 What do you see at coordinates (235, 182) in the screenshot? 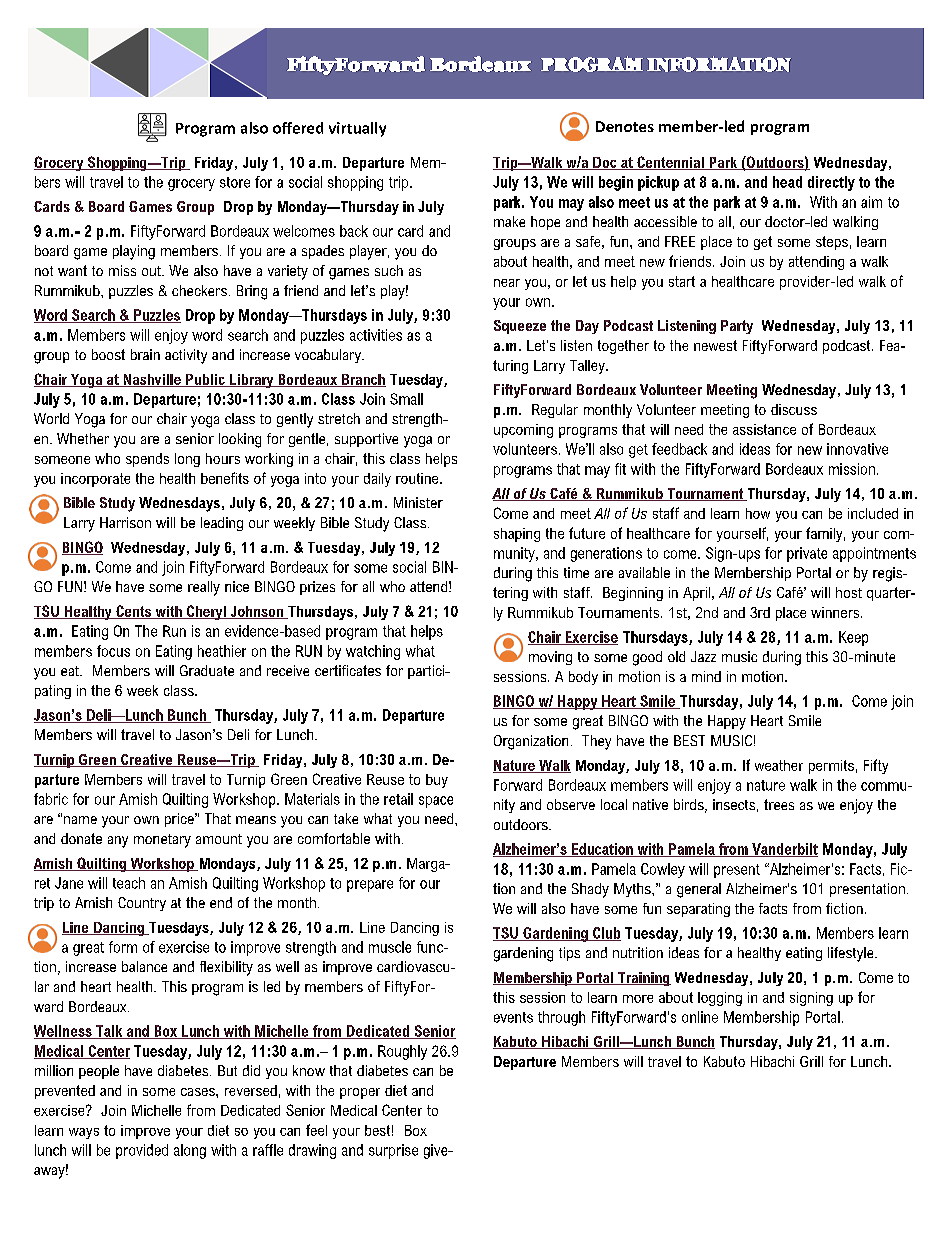
I see `store` at bounding box center [235, 182].
